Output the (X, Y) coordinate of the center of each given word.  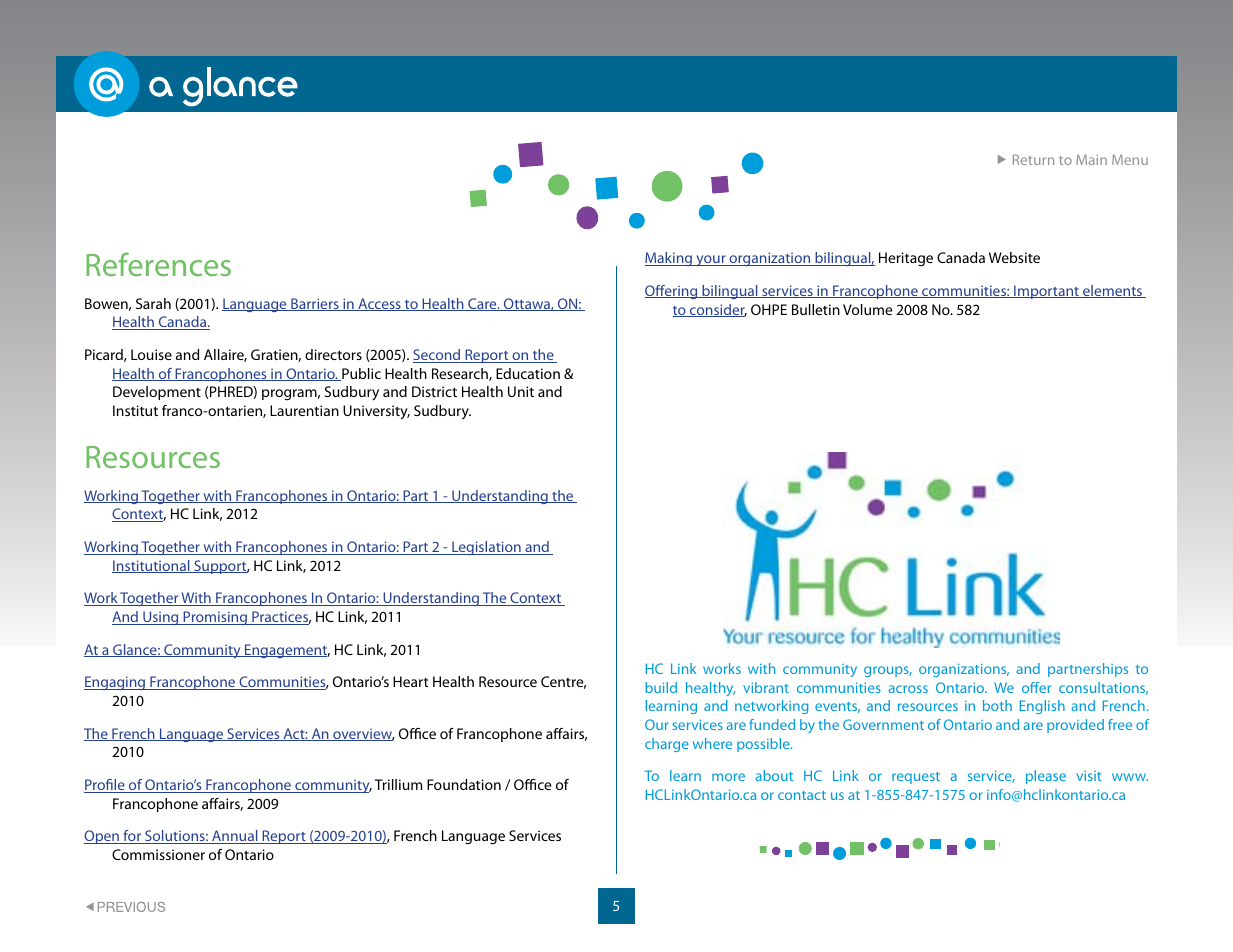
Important (1046, 292)
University (376, 412)
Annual (235, 837)
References (158, 264)
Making (670, 259)
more (728, 777)
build (661, 687)
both (997, 705)
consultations (1103, 688)
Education (528, 373)
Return (1033, 159)
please (1046, 777)
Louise (151, 354)
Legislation (486, 548)
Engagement (286, 651)
